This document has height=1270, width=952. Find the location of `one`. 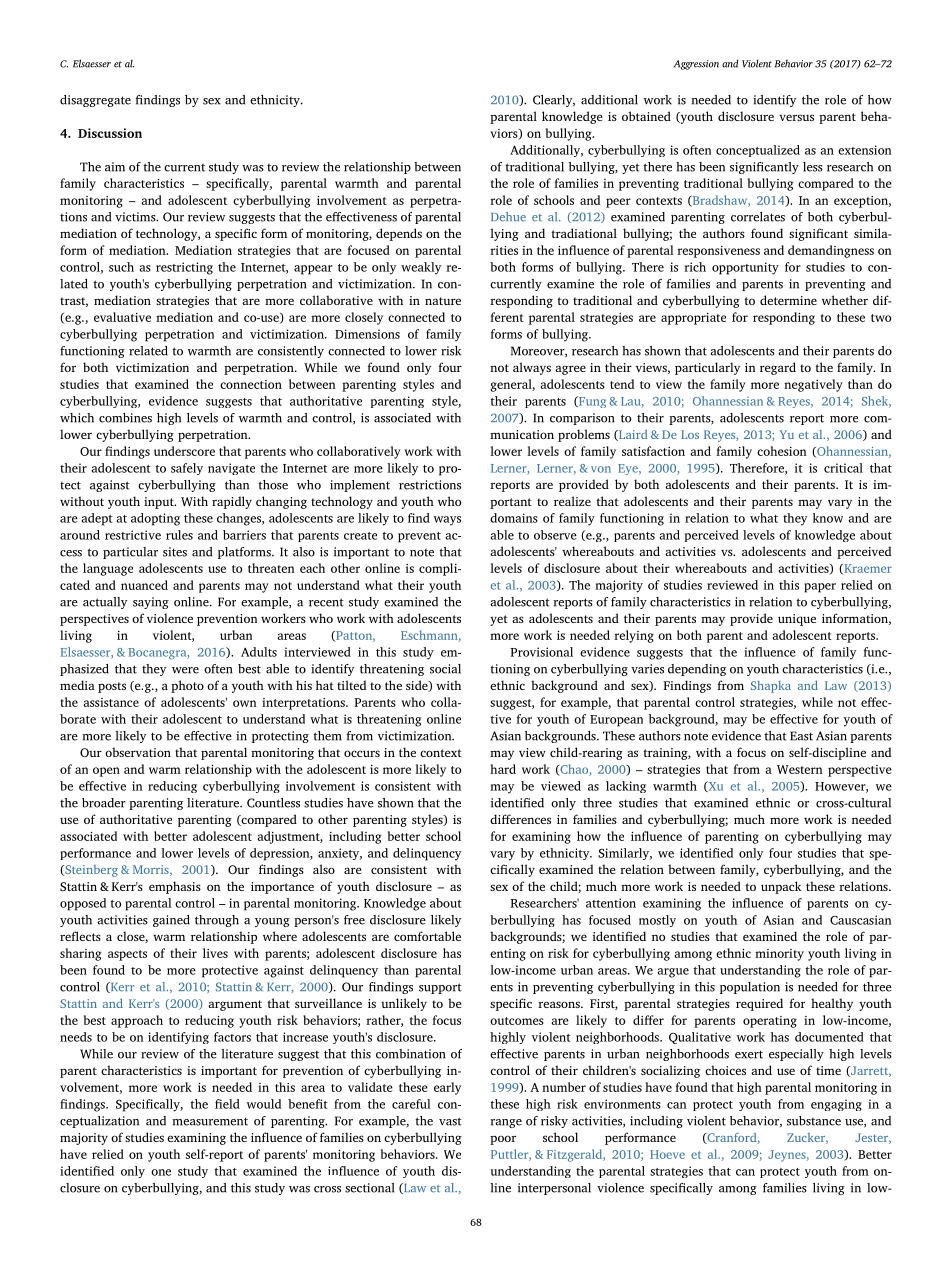

one is located at coordinates (161, 1172).
